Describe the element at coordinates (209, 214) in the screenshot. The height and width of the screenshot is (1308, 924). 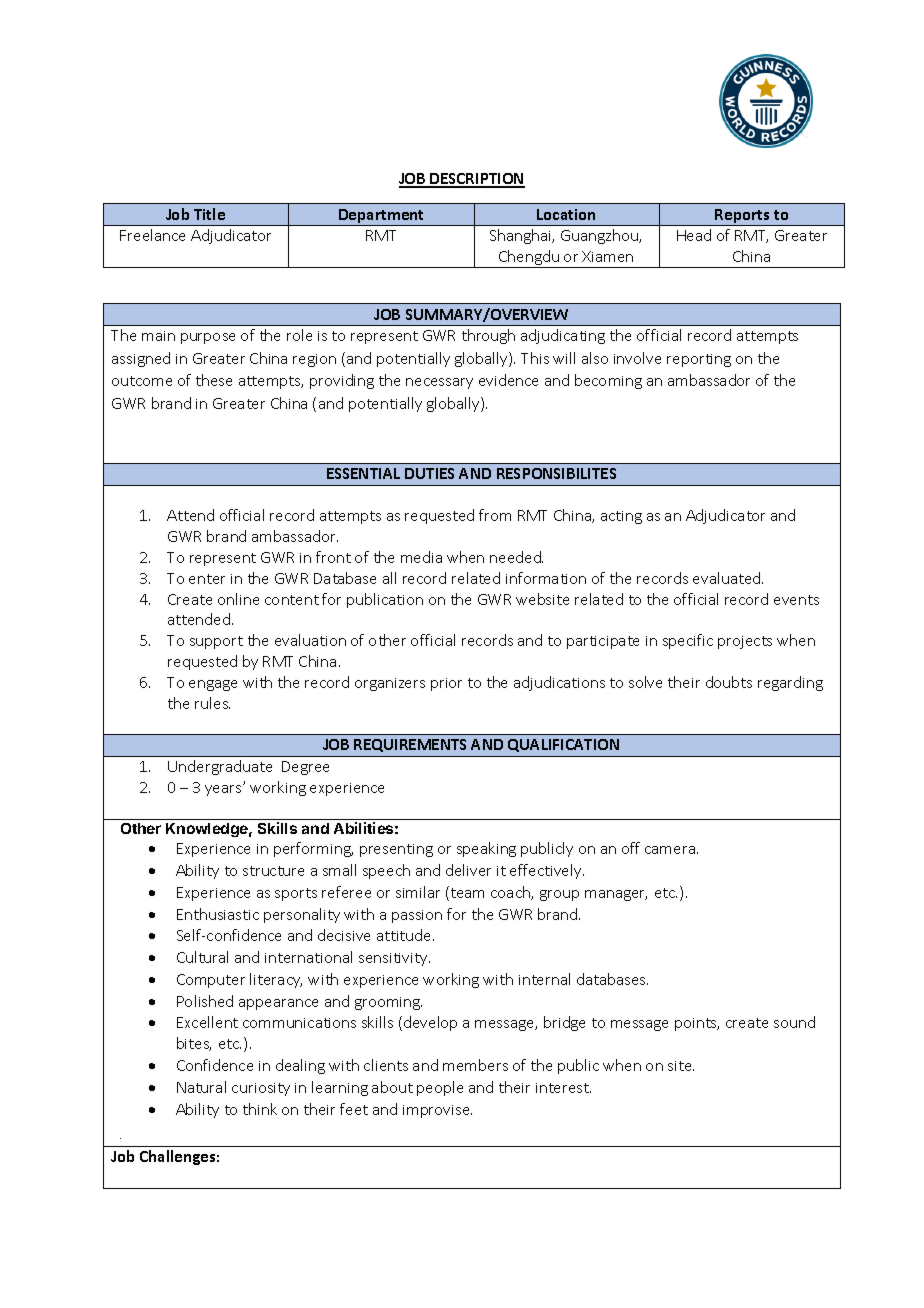
I see `Title` at that location.
